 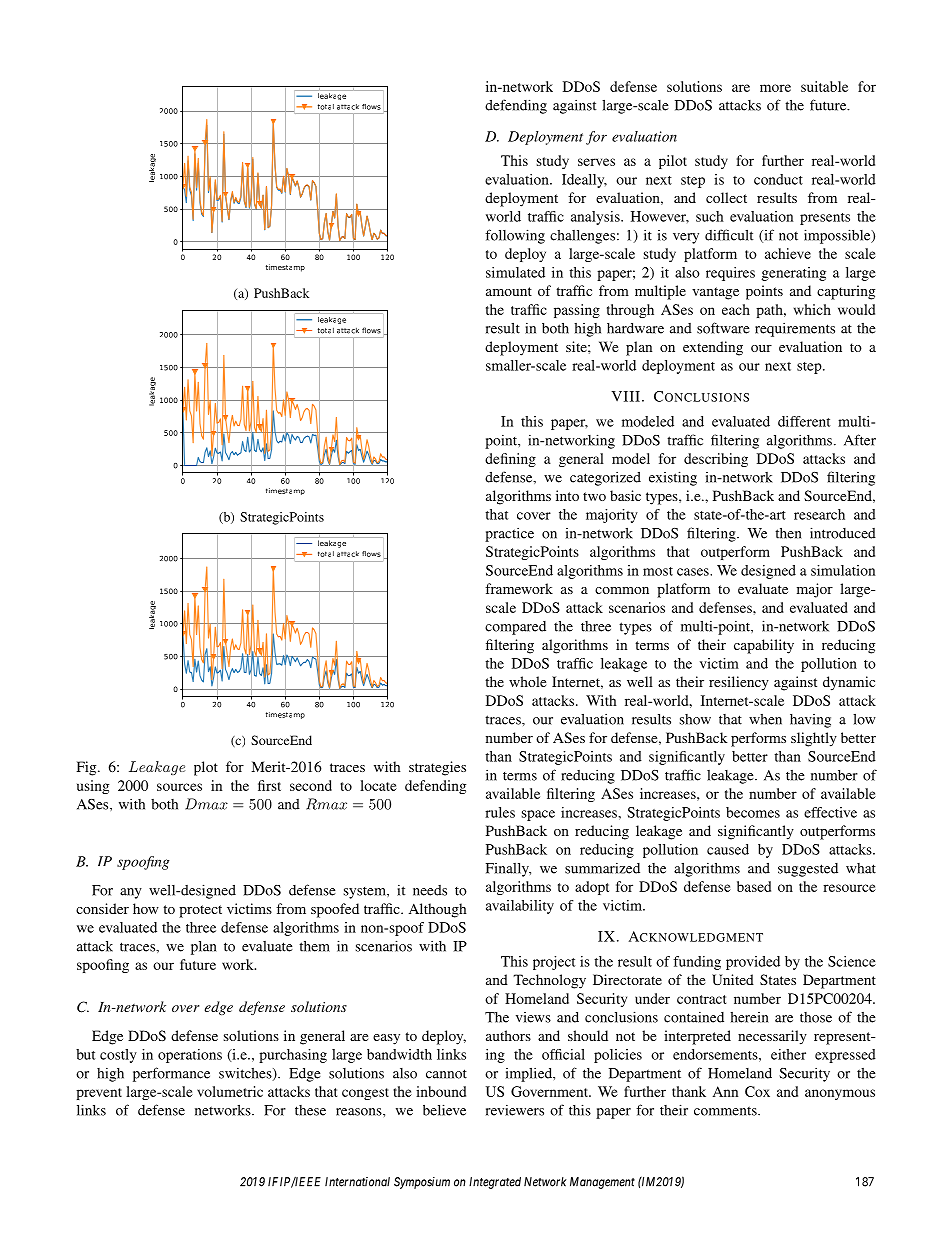 What do you see at coordinates (596, 162) in the screenshot?
I see `serves` at bounding box center [596, 162].
